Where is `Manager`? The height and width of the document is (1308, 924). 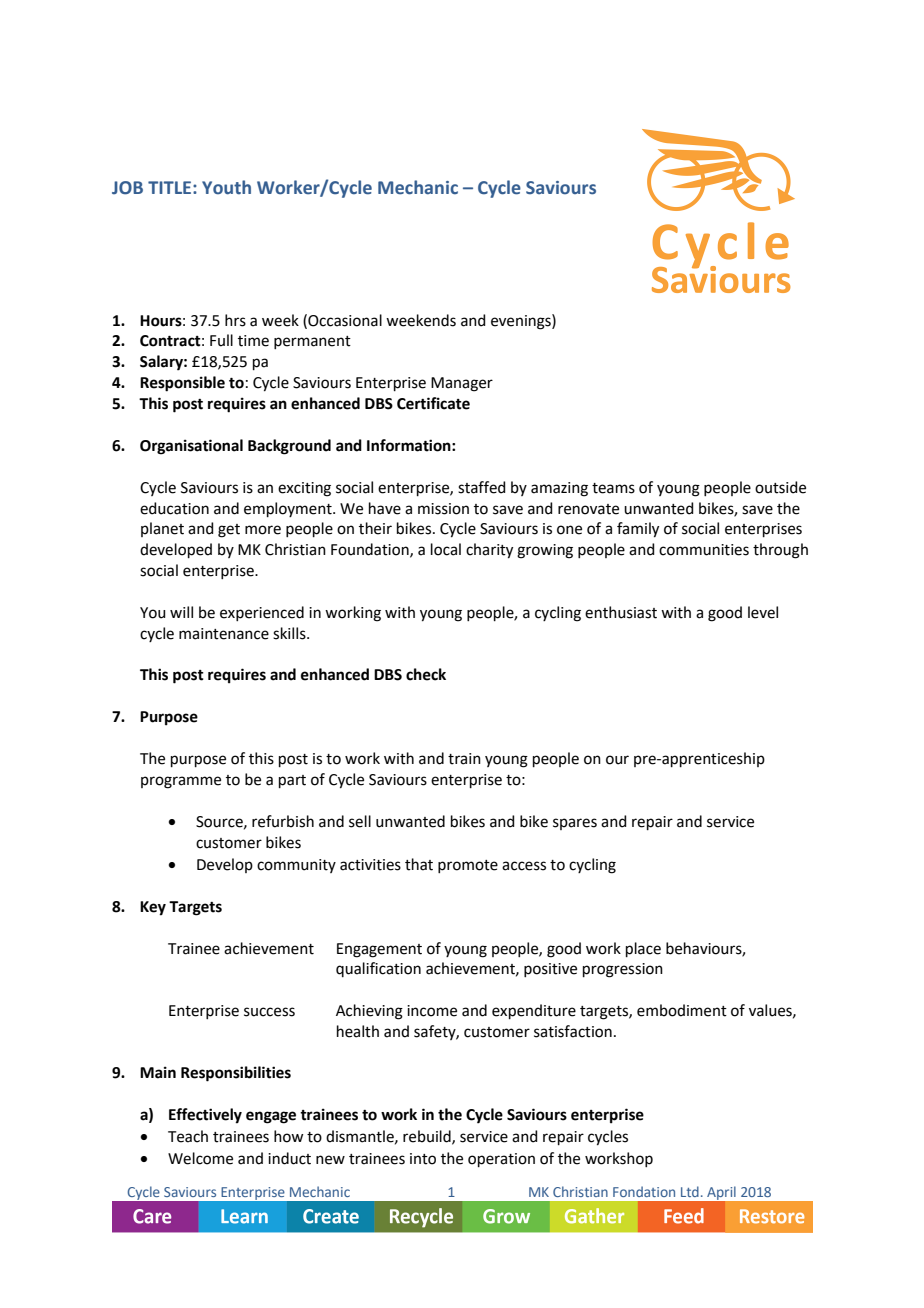 Manager is located at coordinates (462, 384).
